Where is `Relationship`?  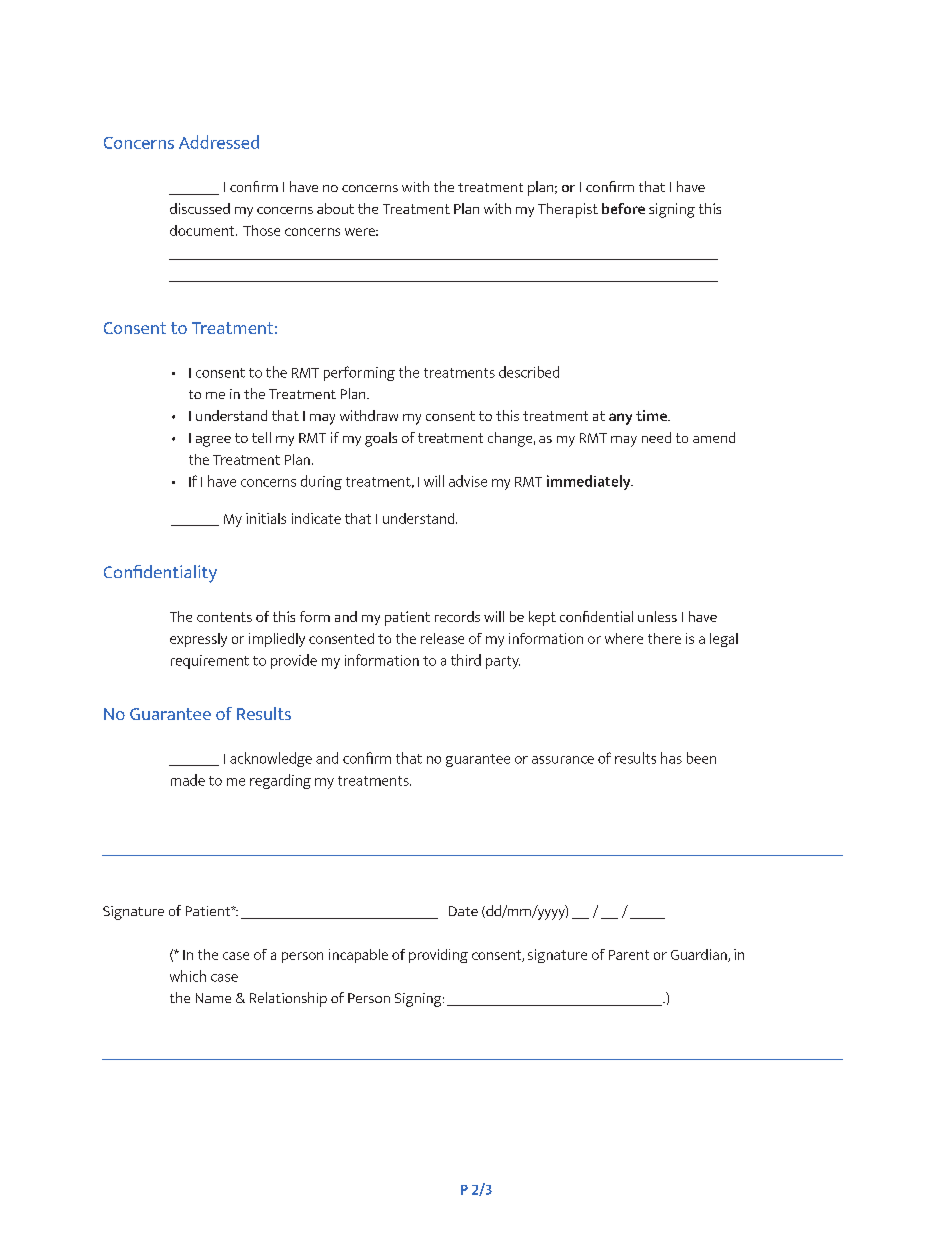 Relationship is located at coordinates (288, 999).
